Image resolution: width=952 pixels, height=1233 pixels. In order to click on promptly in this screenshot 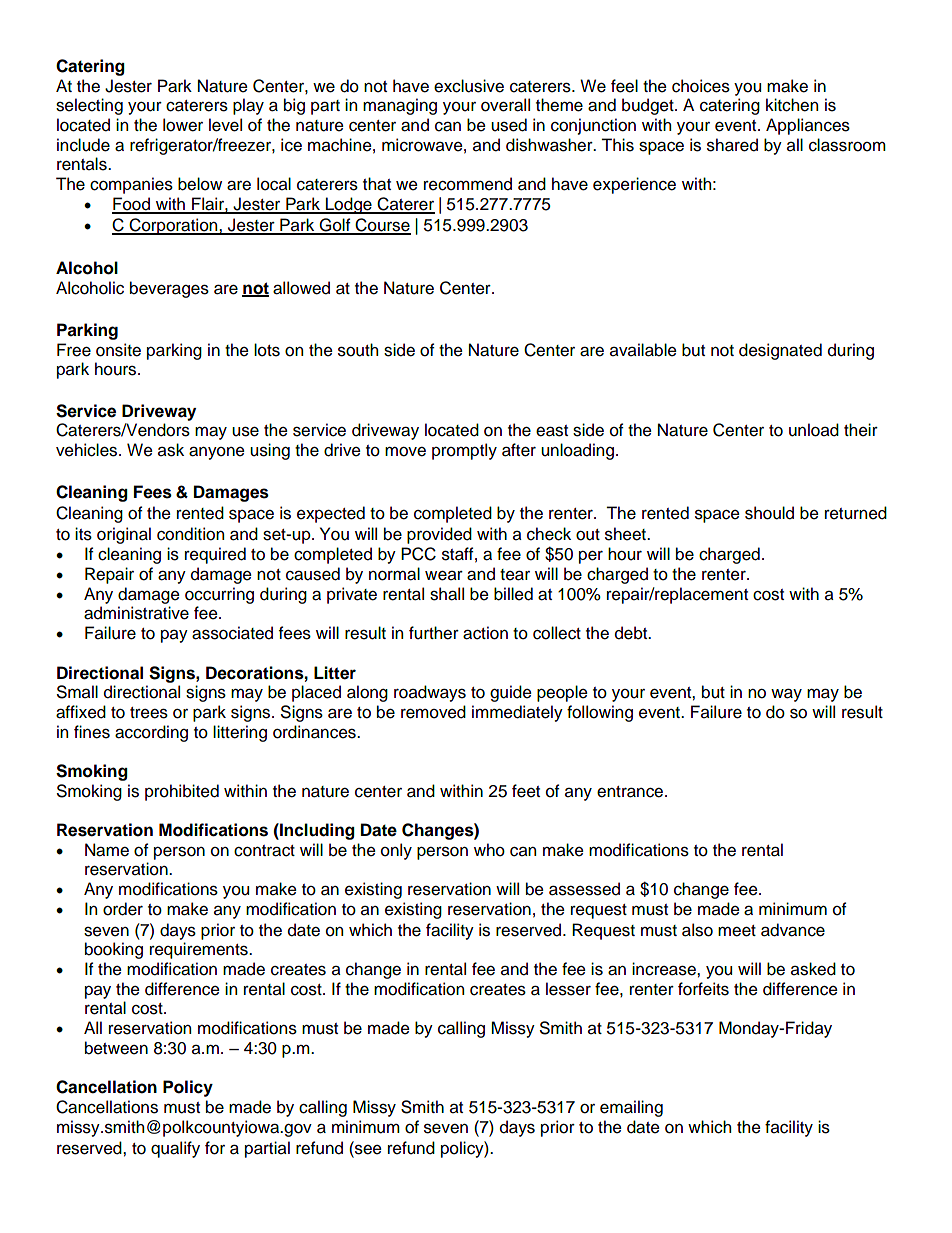, I will do `click(464, 451)`.
